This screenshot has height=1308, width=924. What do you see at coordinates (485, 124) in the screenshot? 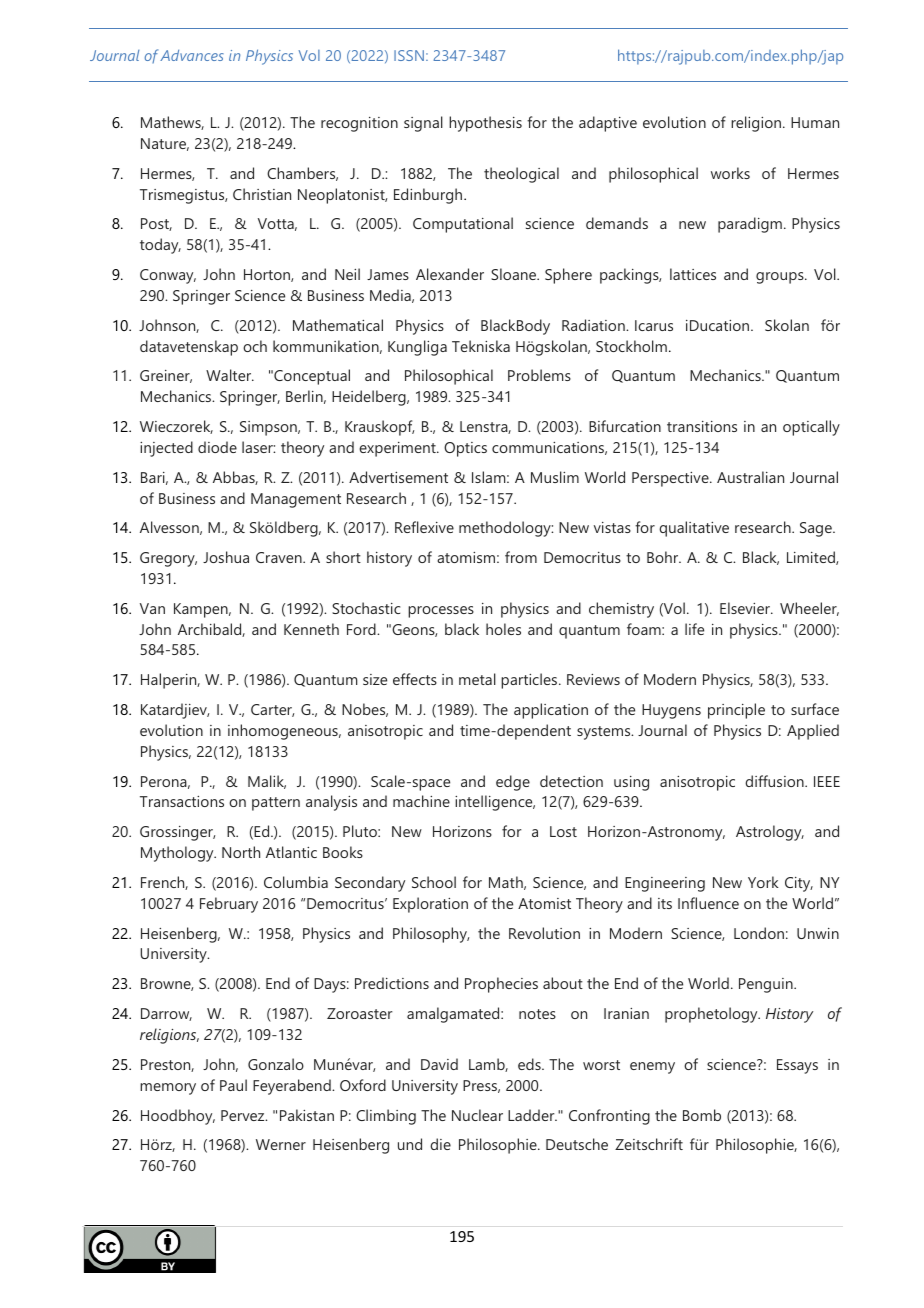
I see `hypothesis` at bounding box center [485, 124].
